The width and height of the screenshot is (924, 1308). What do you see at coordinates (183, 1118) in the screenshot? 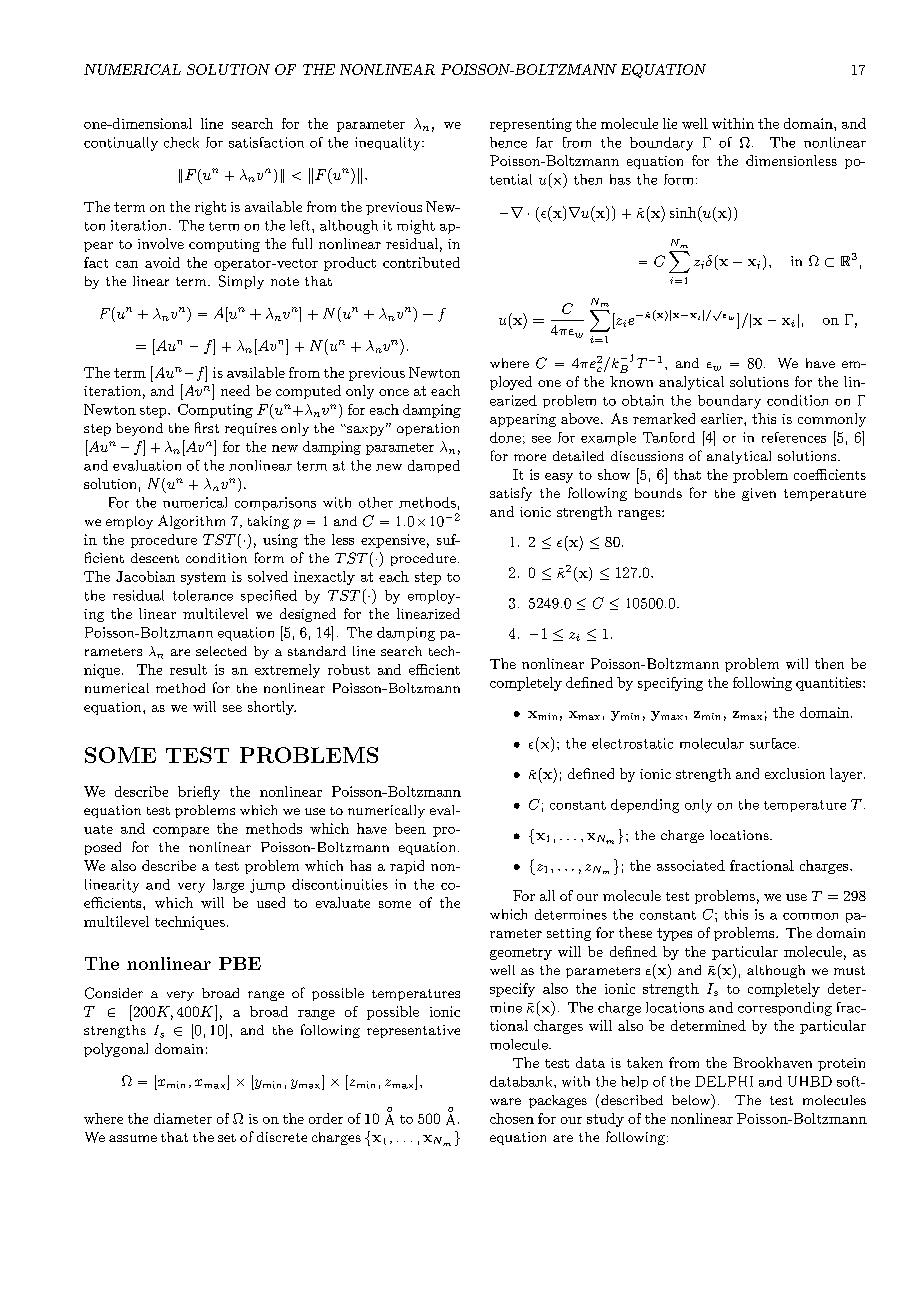
I see `diameter` at bounding box center [183, 1118].
